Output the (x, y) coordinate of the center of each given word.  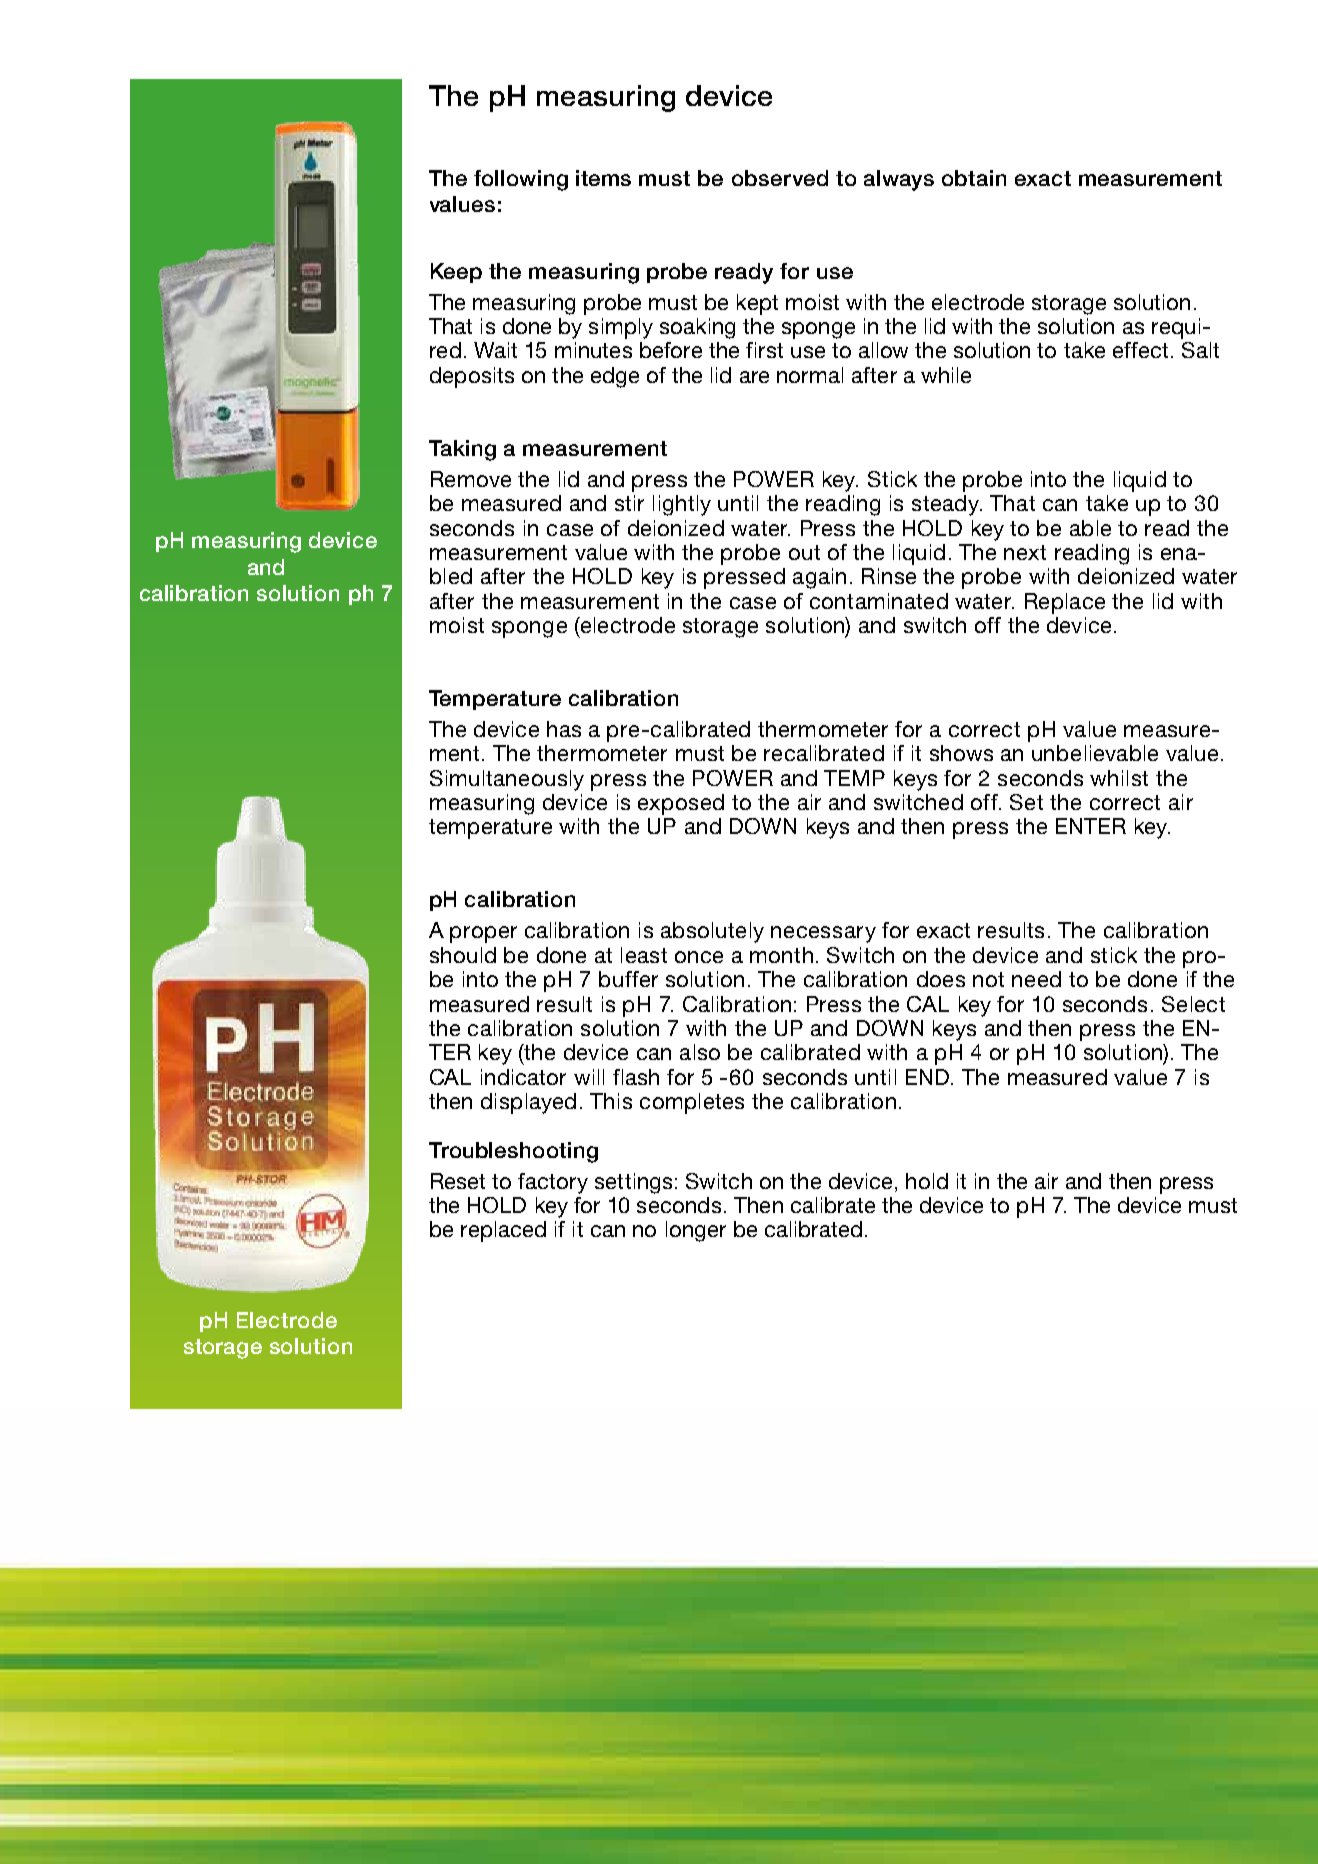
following (521, 180)
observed (780, 178)
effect (1140, 350)
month (781, 955)
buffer (628, 979)
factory (553, 1183)
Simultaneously (507, 780)
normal (810, 375)
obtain (974, 178)
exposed (681, 804)
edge (615, 377)
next (1025, 552)
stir (629, 503)
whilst (1119, 778)
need (1036, 979)
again (819, 578)
